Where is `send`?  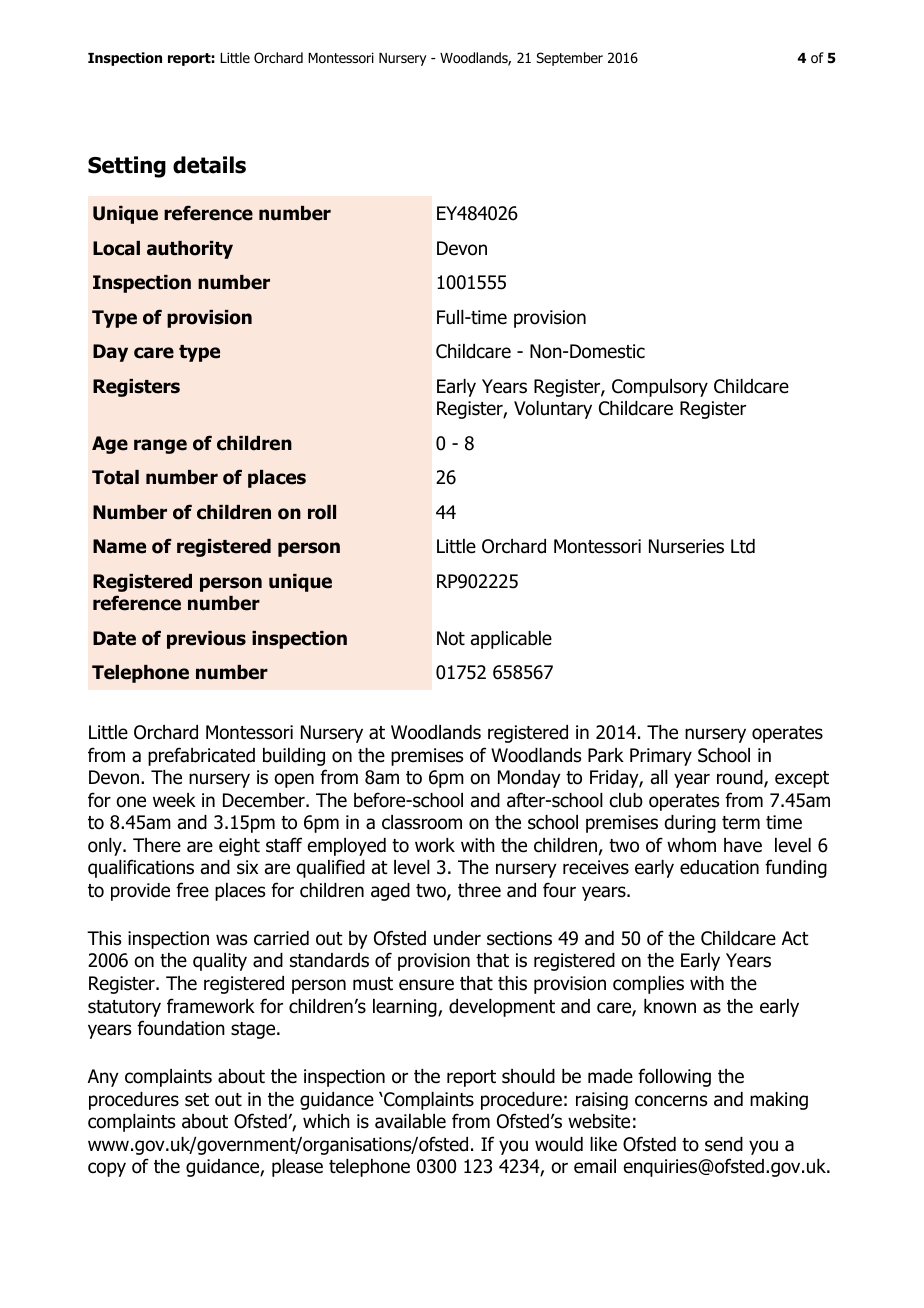 send is located at coordinates (724, 1144).
